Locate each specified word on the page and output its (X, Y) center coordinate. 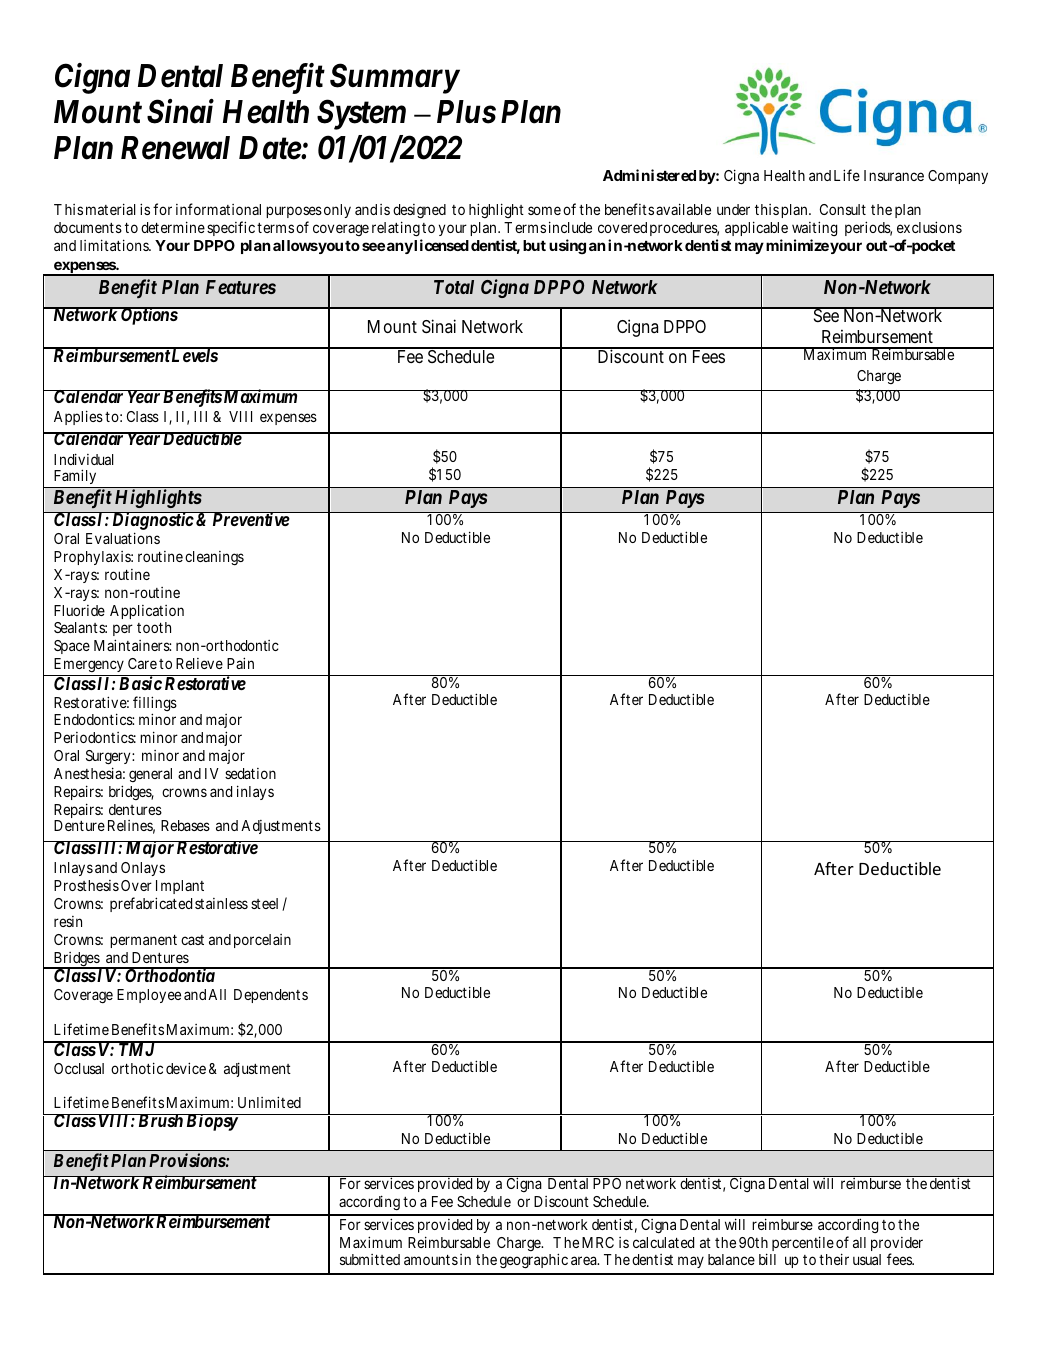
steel (264, 903)
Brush (160, 1120)
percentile (803, 1243)
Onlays (143, 869)
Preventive (250, 519)
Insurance (894, 175)
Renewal (175, 148)
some (544, 210)
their (834, 1259)
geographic (534, 1261)
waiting (814, 228)
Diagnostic (152, 521)
